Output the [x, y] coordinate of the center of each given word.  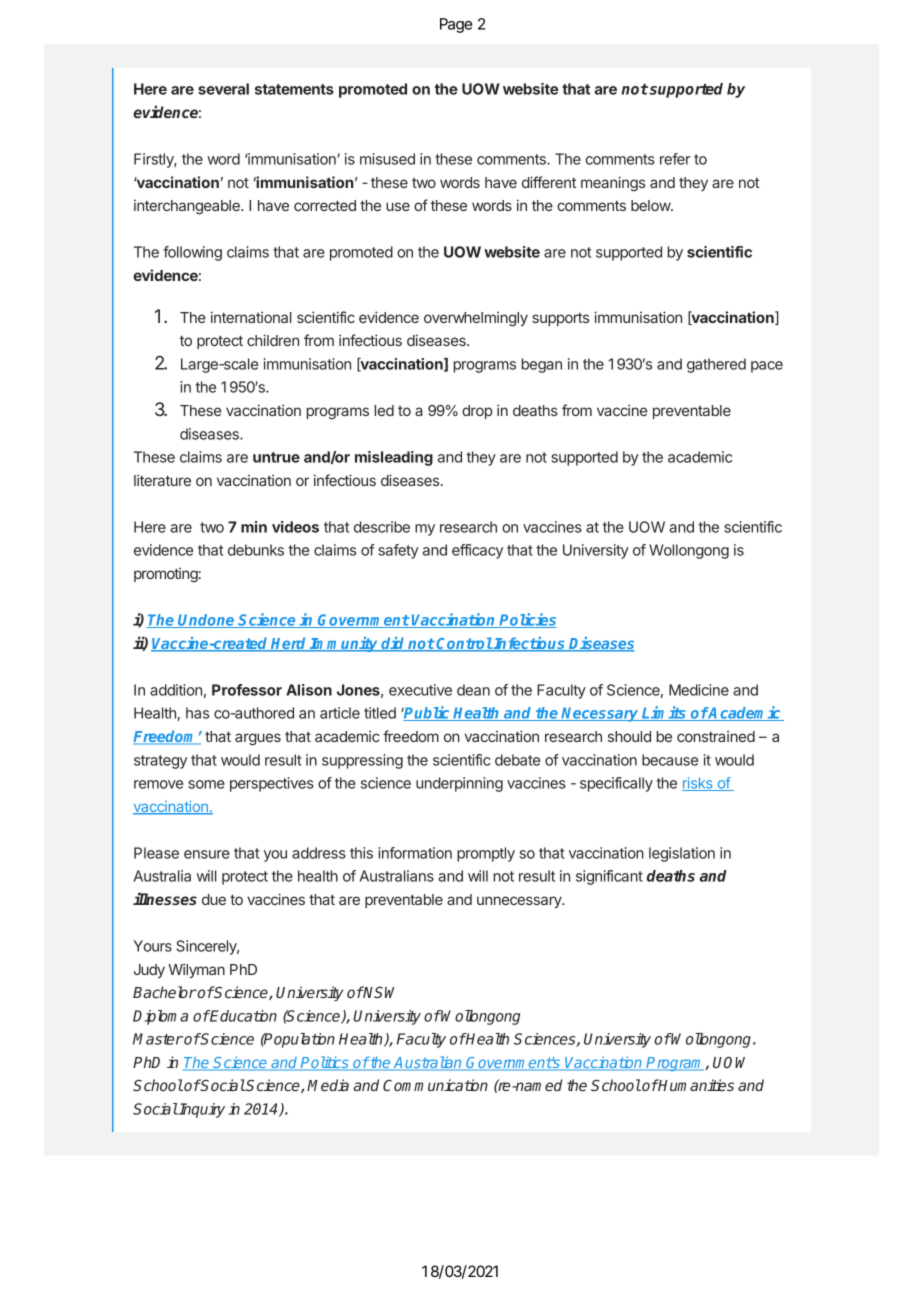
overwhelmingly [476, 319]
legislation [682, 854]
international [251, 317]
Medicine [699, 690]
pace [767, 367]
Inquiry [201, 1110]
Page [456, 25]
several [223, 89]
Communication [435, 1085]
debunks [256, 550]
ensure [207, 854]
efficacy [477, 551]
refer [675, 159]
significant [609, 877]
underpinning [459, 784]
